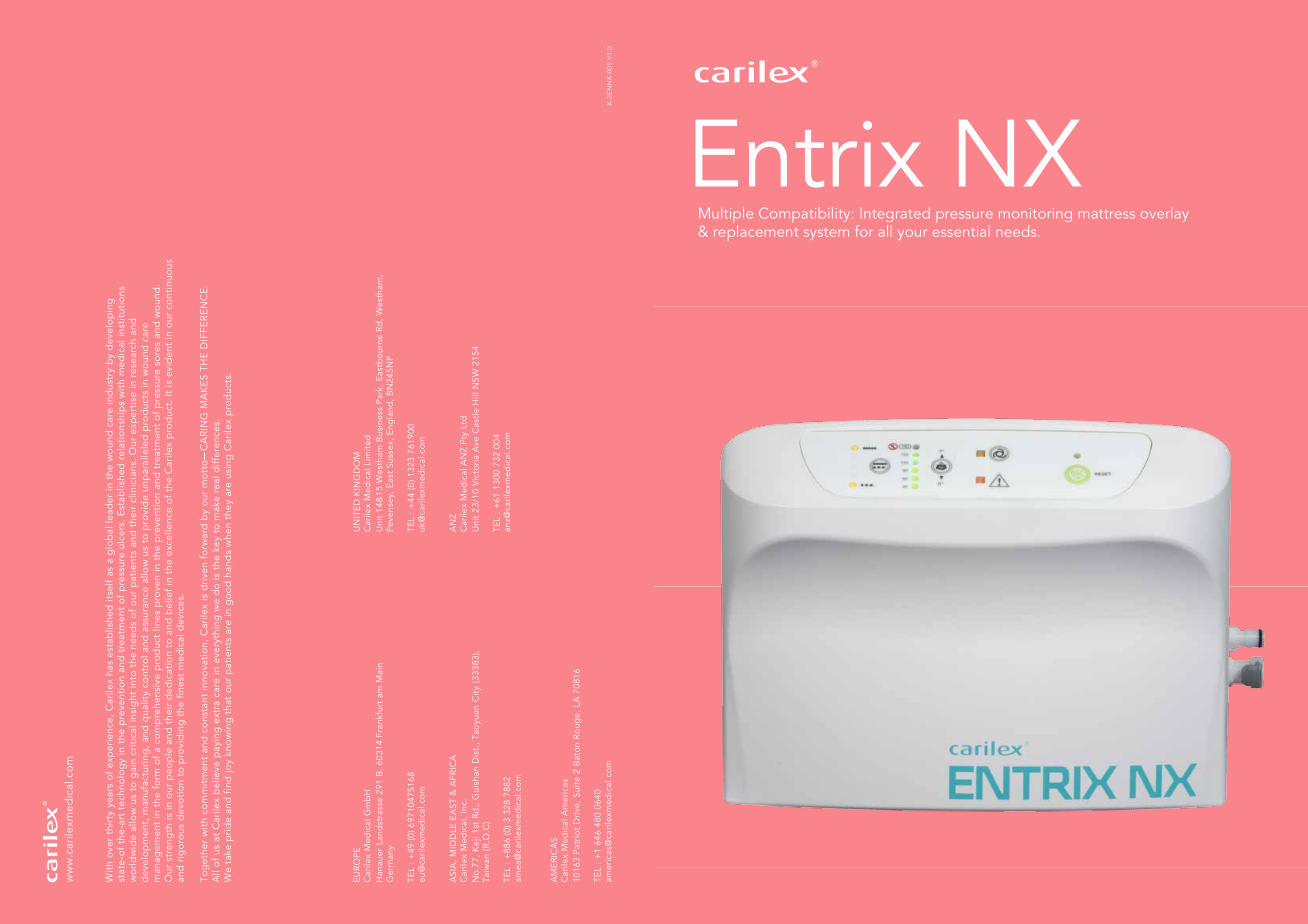 The image size is (1308, 924). What do you see at coordinates (726, 215) in the screenshot?
I see `Multiple` at bounding box center [726, 215].
